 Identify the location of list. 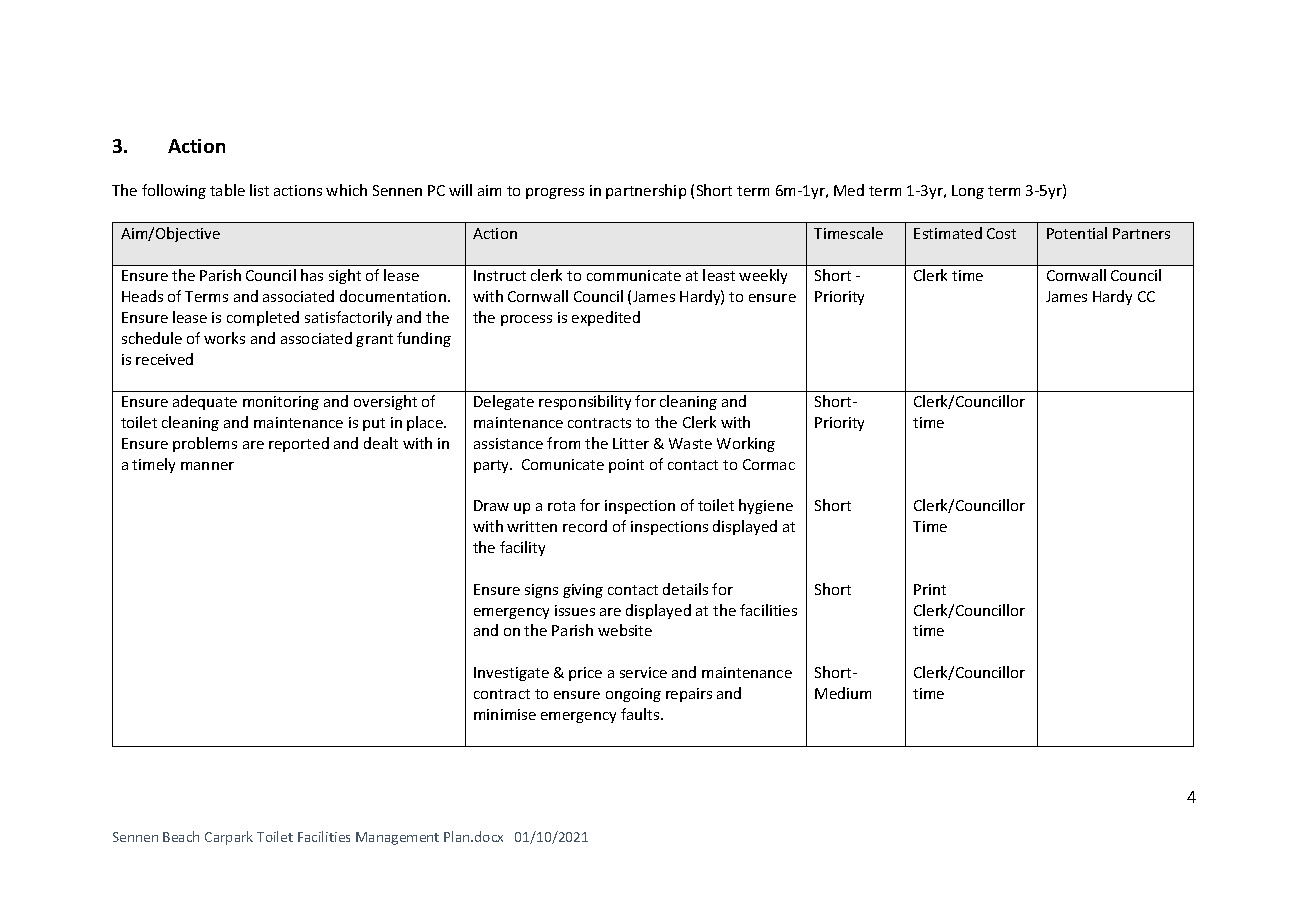
(259, 190).
